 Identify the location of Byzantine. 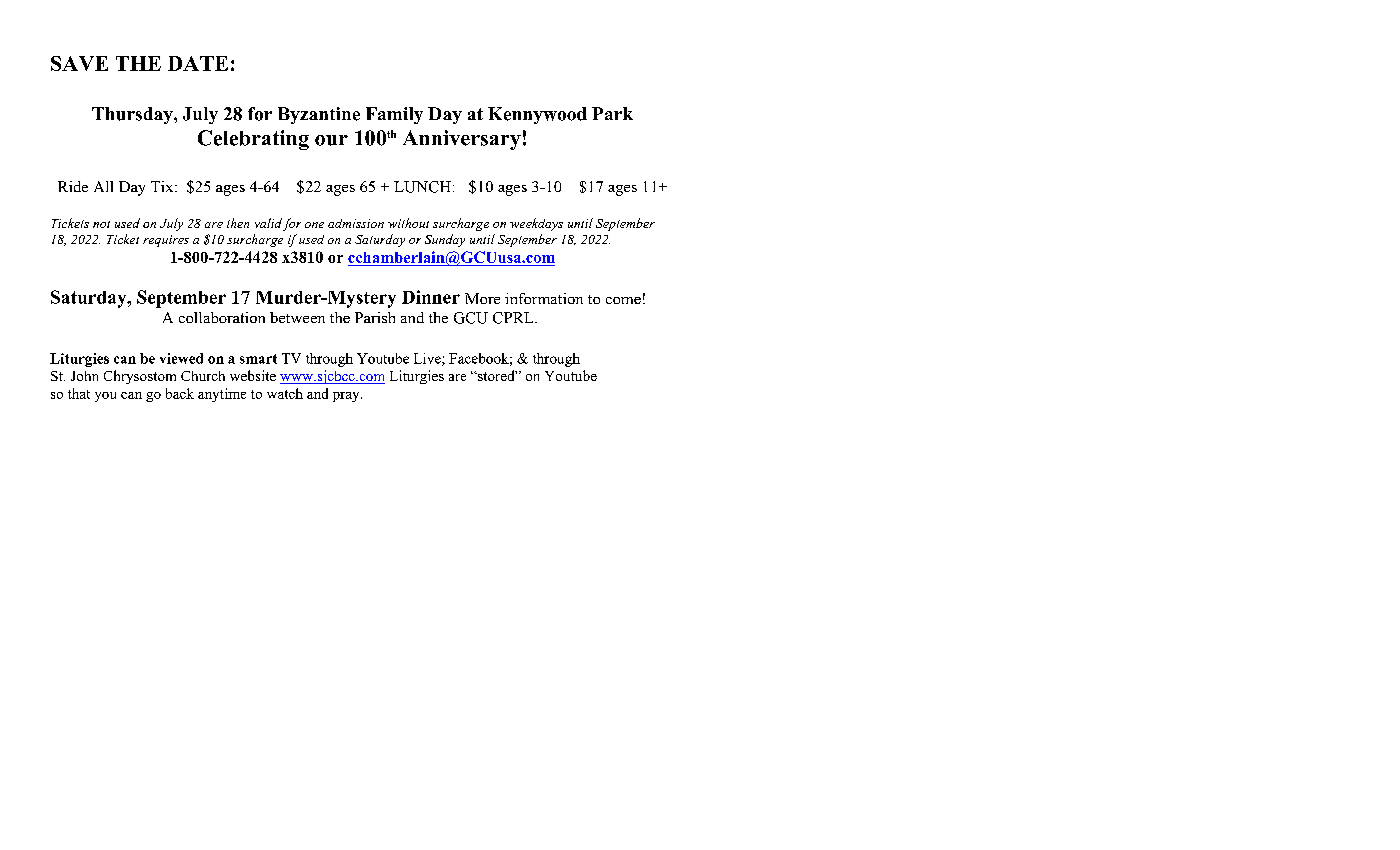
(319, 115).
